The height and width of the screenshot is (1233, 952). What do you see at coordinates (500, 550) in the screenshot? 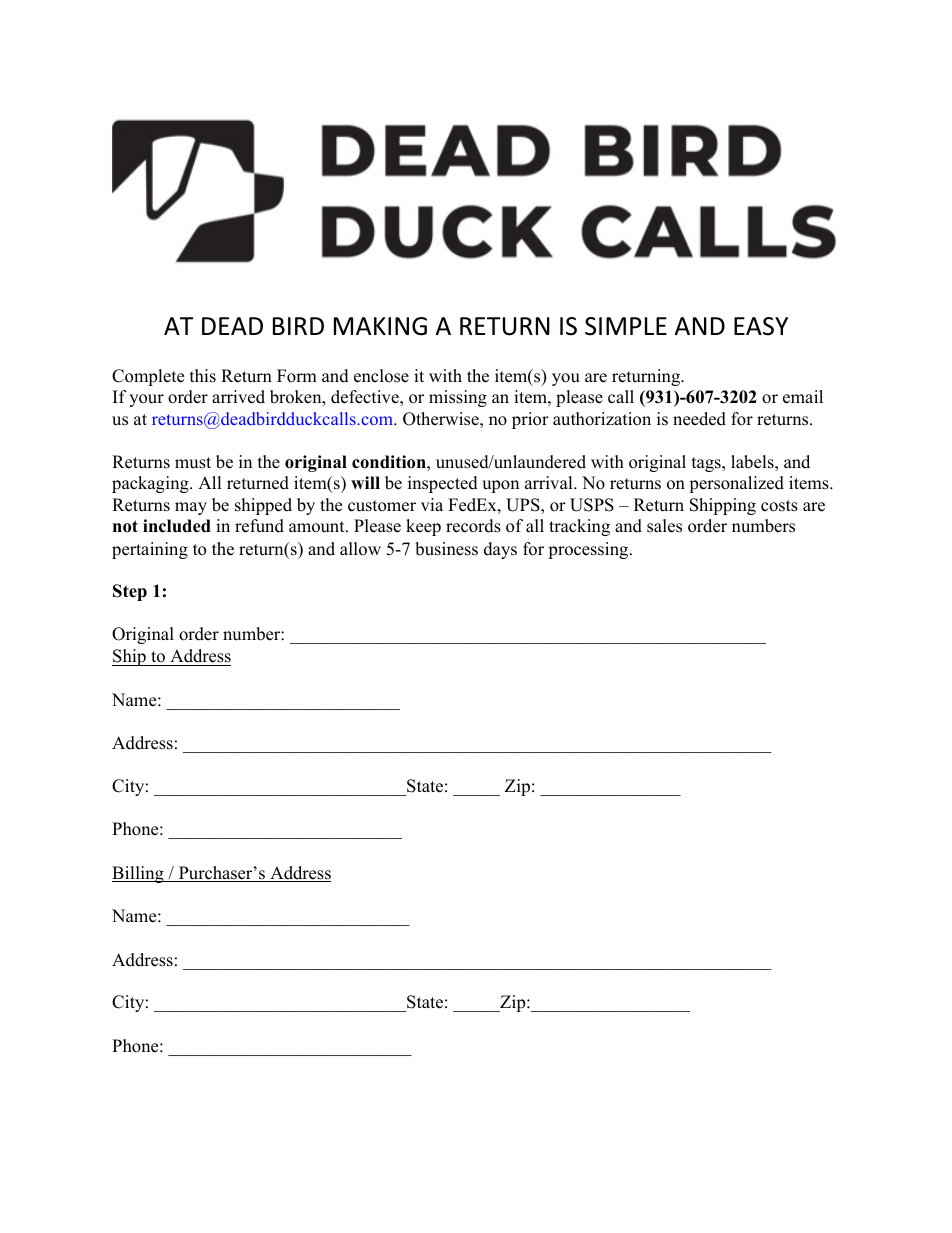
I see `days` at bounding box center [500, 550].
